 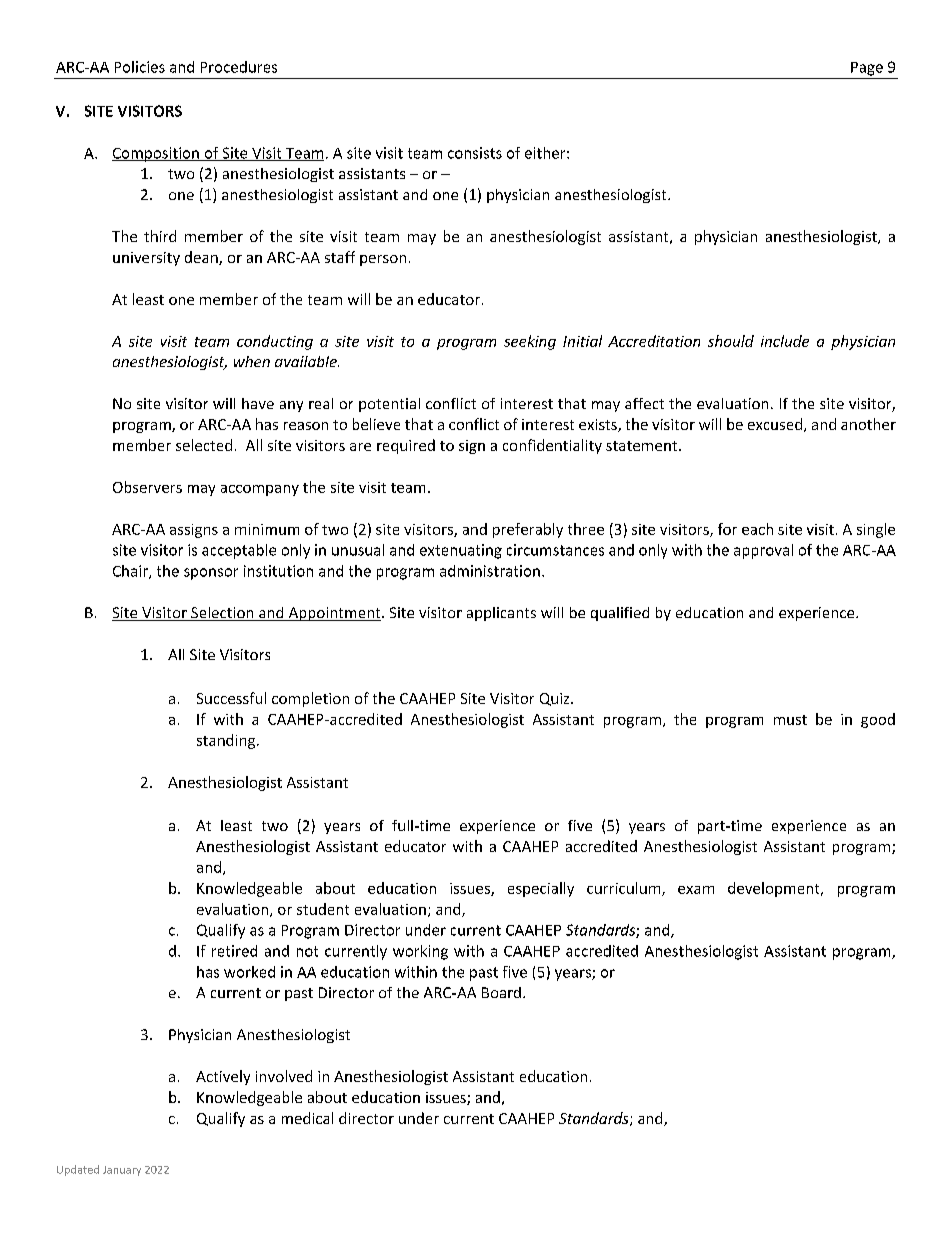 I want to click on medical, so click(x=307, y=1118).
